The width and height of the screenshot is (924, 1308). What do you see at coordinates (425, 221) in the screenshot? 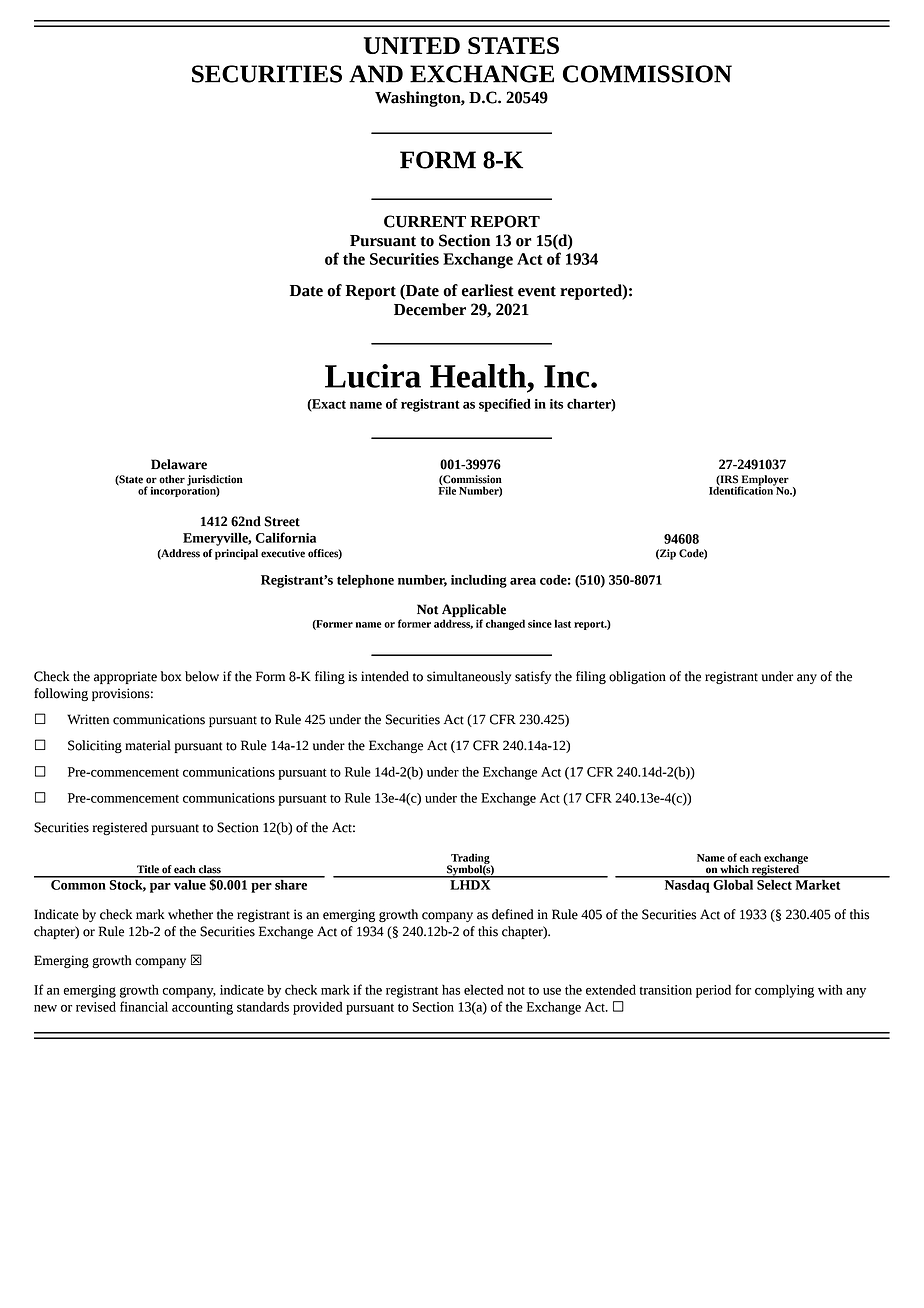
I see `CURRENT` at bounding box center [425, 221].
